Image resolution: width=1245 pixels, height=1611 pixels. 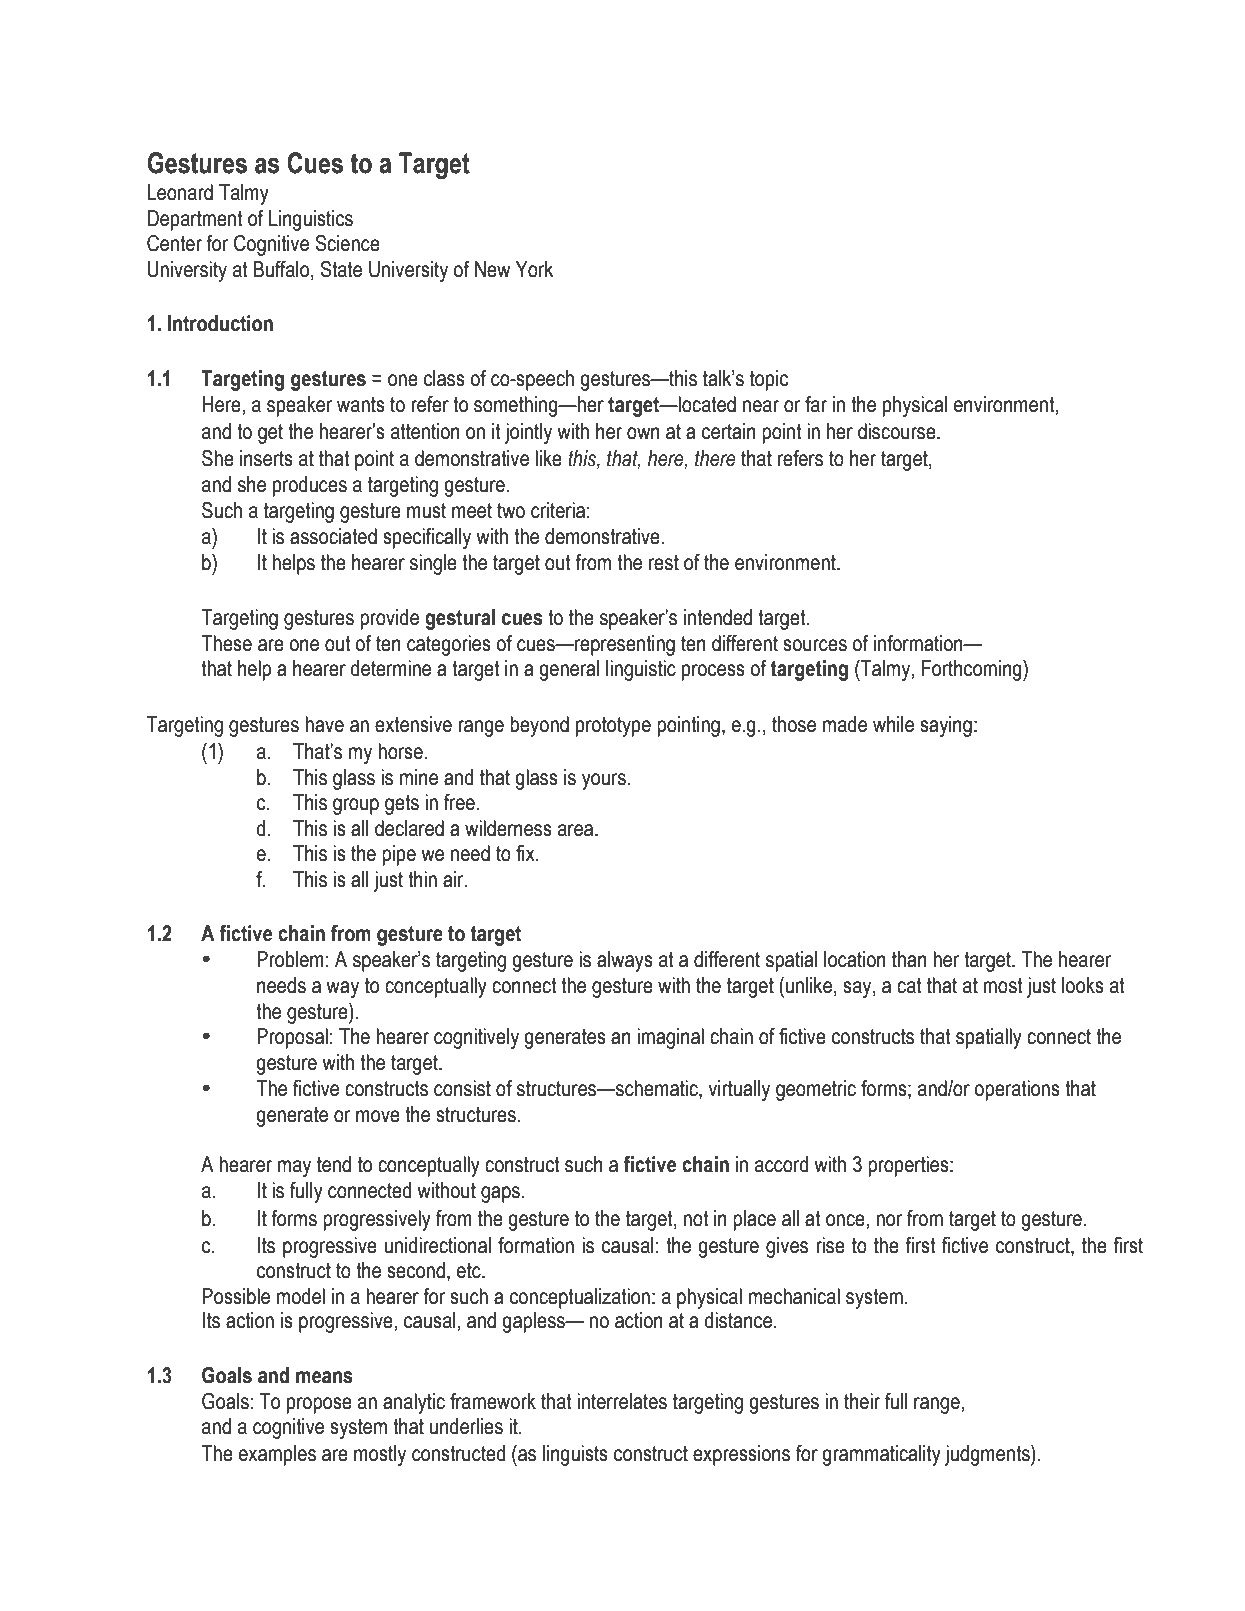 I want to click on propose, so click(x=319, y=1405).
